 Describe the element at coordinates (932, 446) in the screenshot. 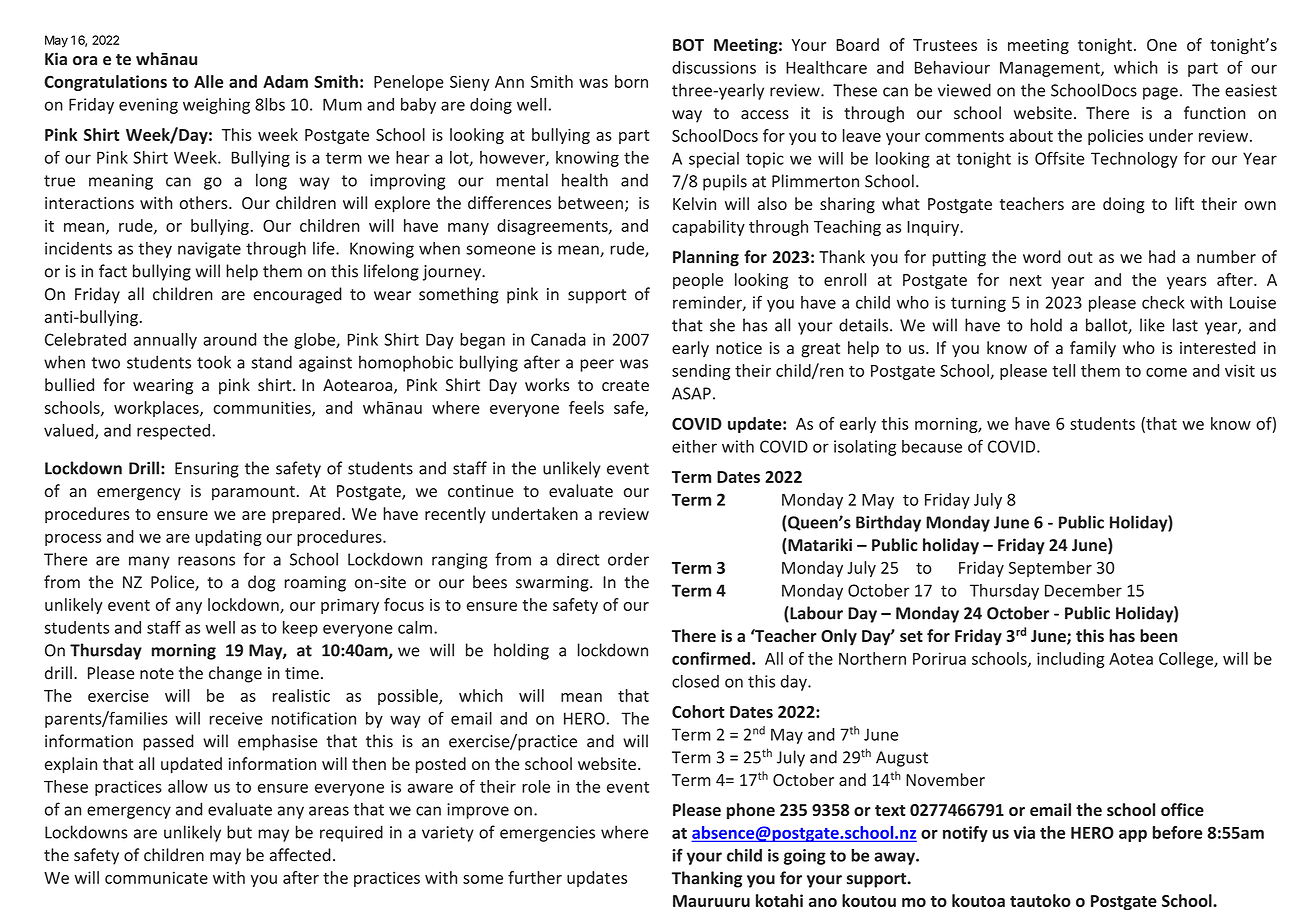

I see `because` at that location.
